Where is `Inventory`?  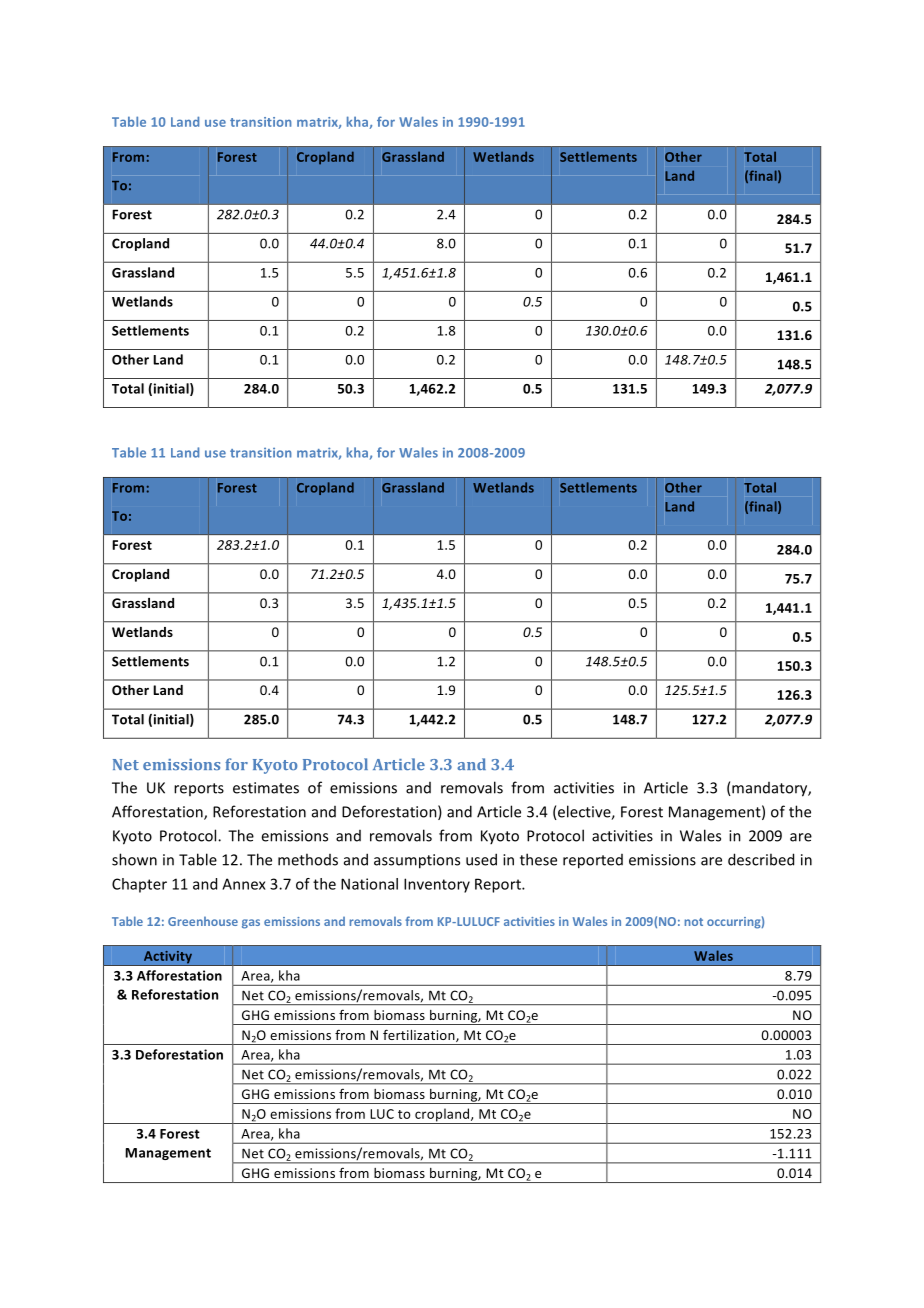
Inventory is located at coordinates (437, 885).
